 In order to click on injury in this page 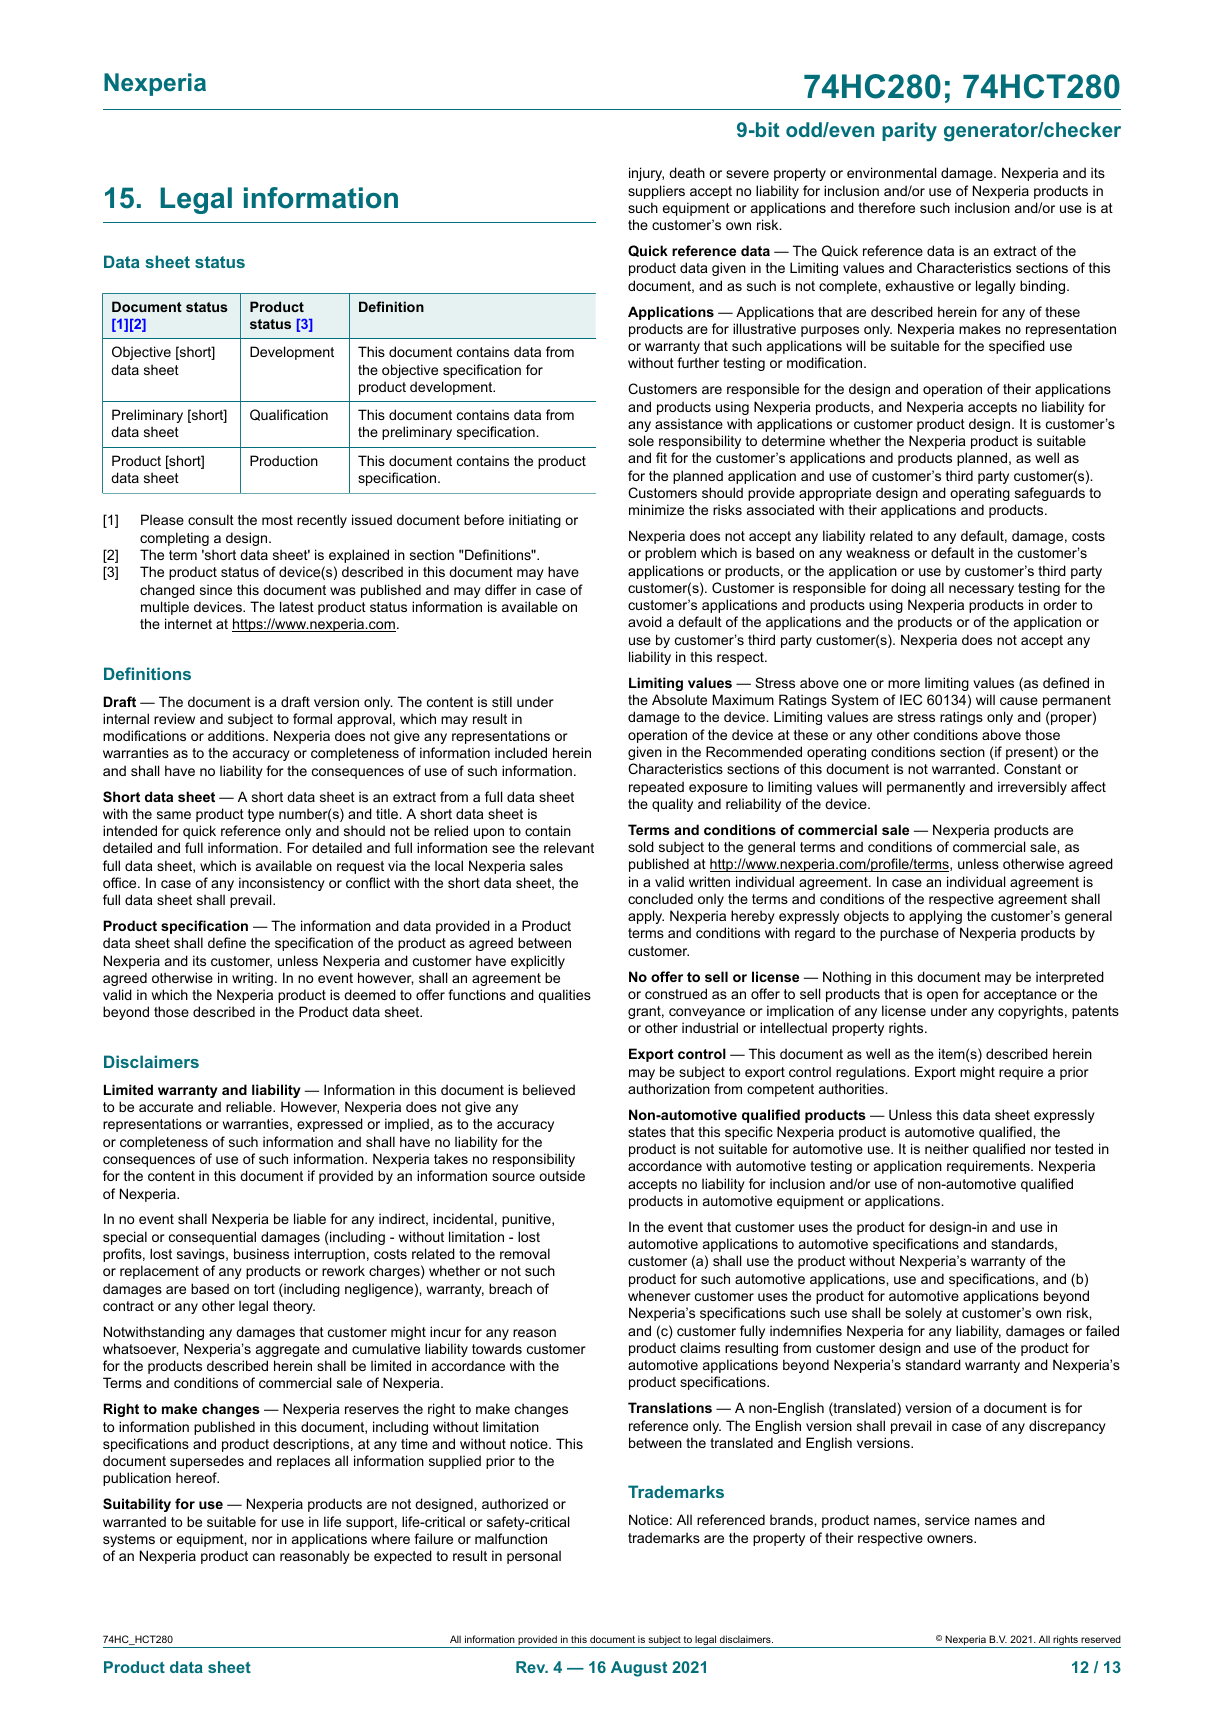, I will do `click(646, 174)`.
